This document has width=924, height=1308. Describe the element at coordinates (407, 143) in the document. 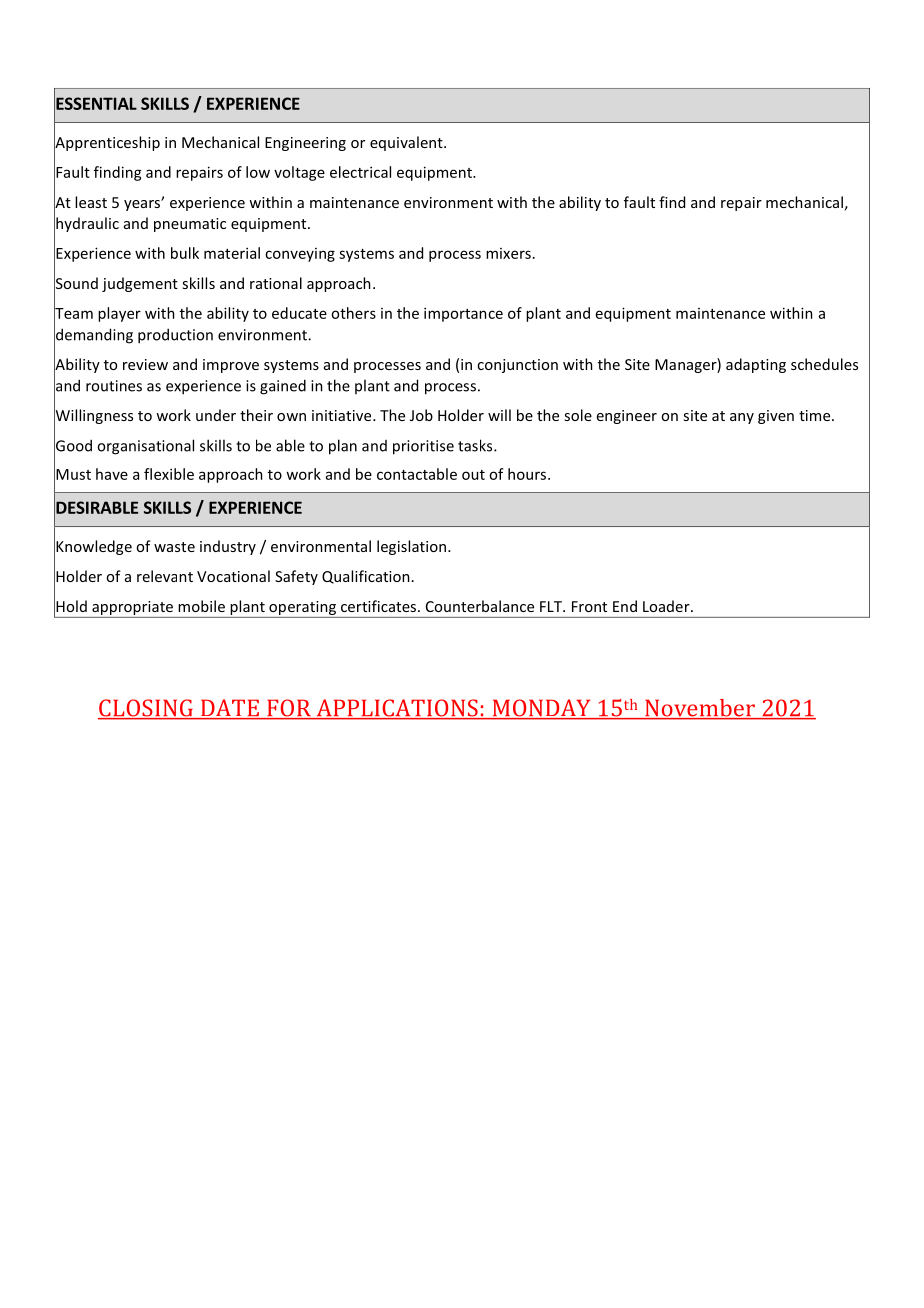

I see `equivalent` at that location.
